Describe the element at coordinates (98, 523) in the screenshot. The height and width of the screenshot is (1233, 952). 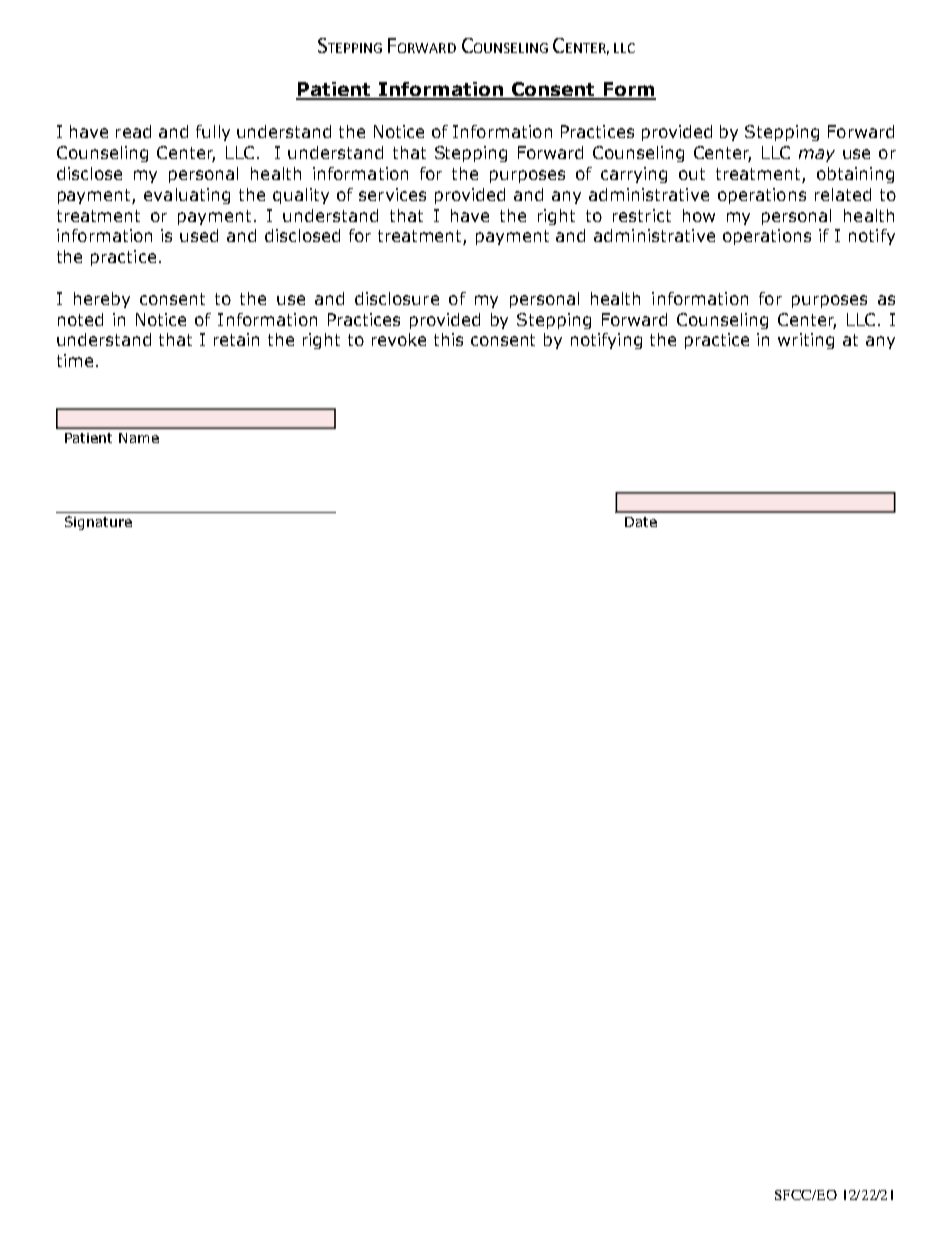
I see `Signature` at that location.
